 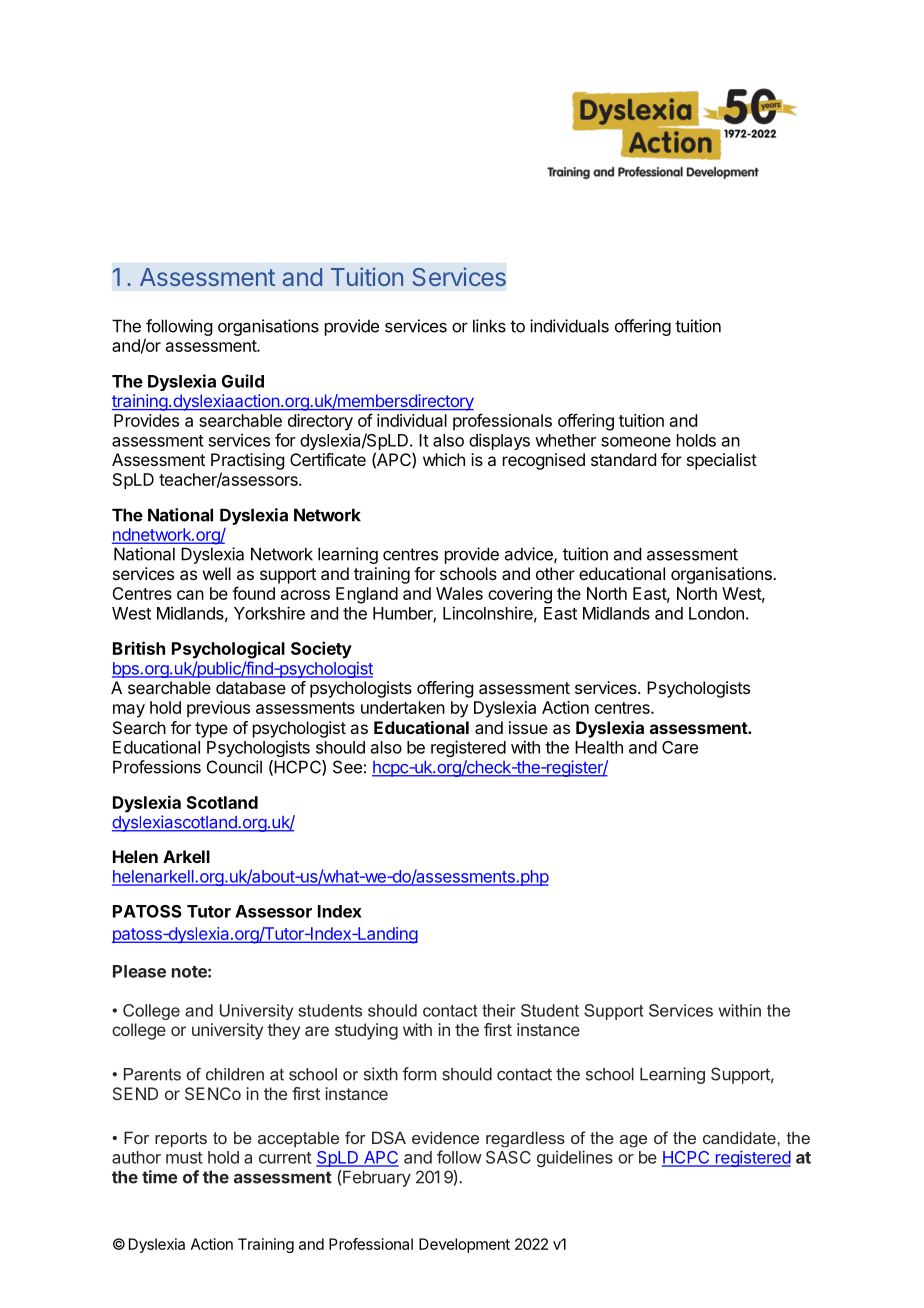 I want to click on time, so click(x=160, y=1177).
